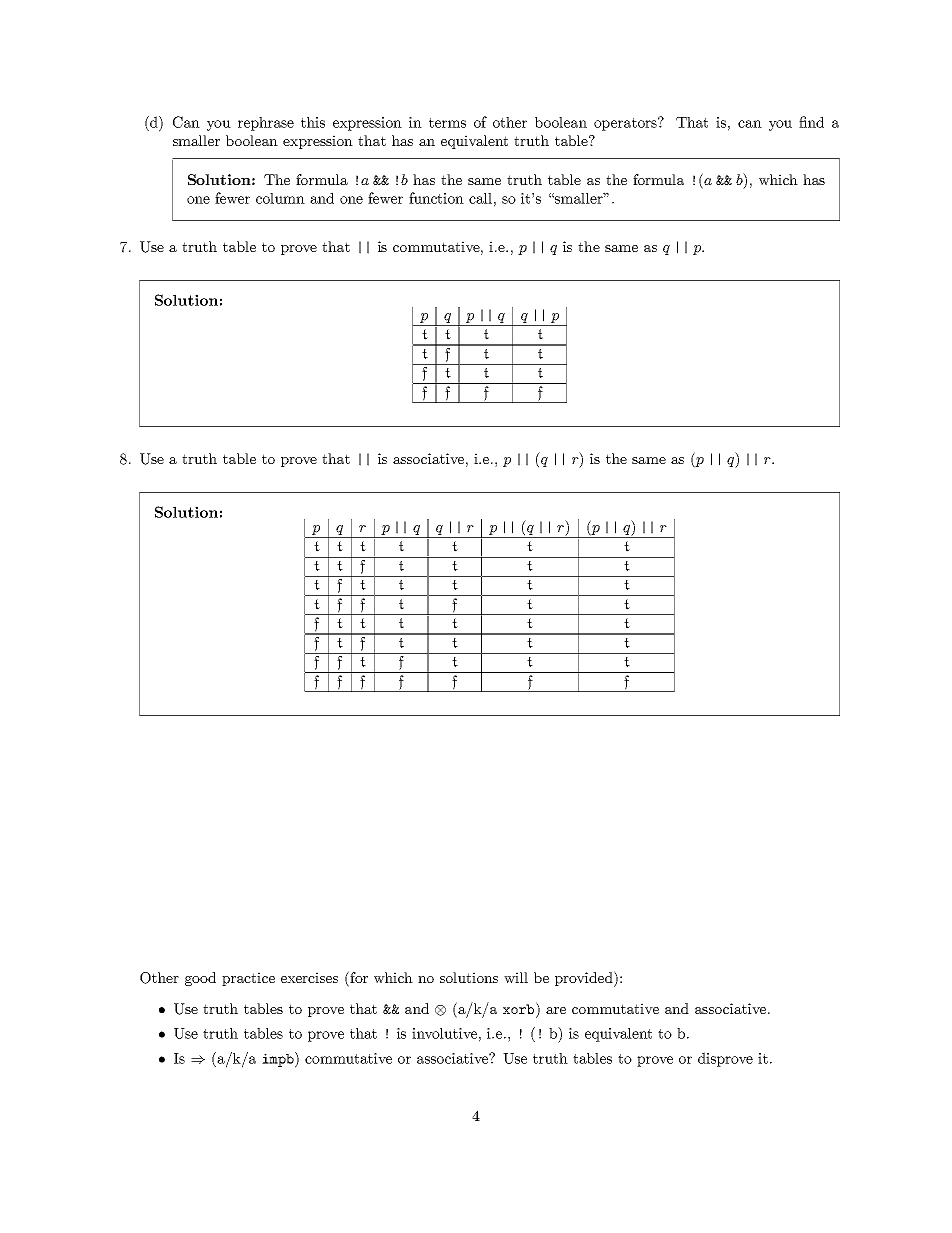 The width and height of the page is (952, 1233). I want to click on find, so click(811, 122).
